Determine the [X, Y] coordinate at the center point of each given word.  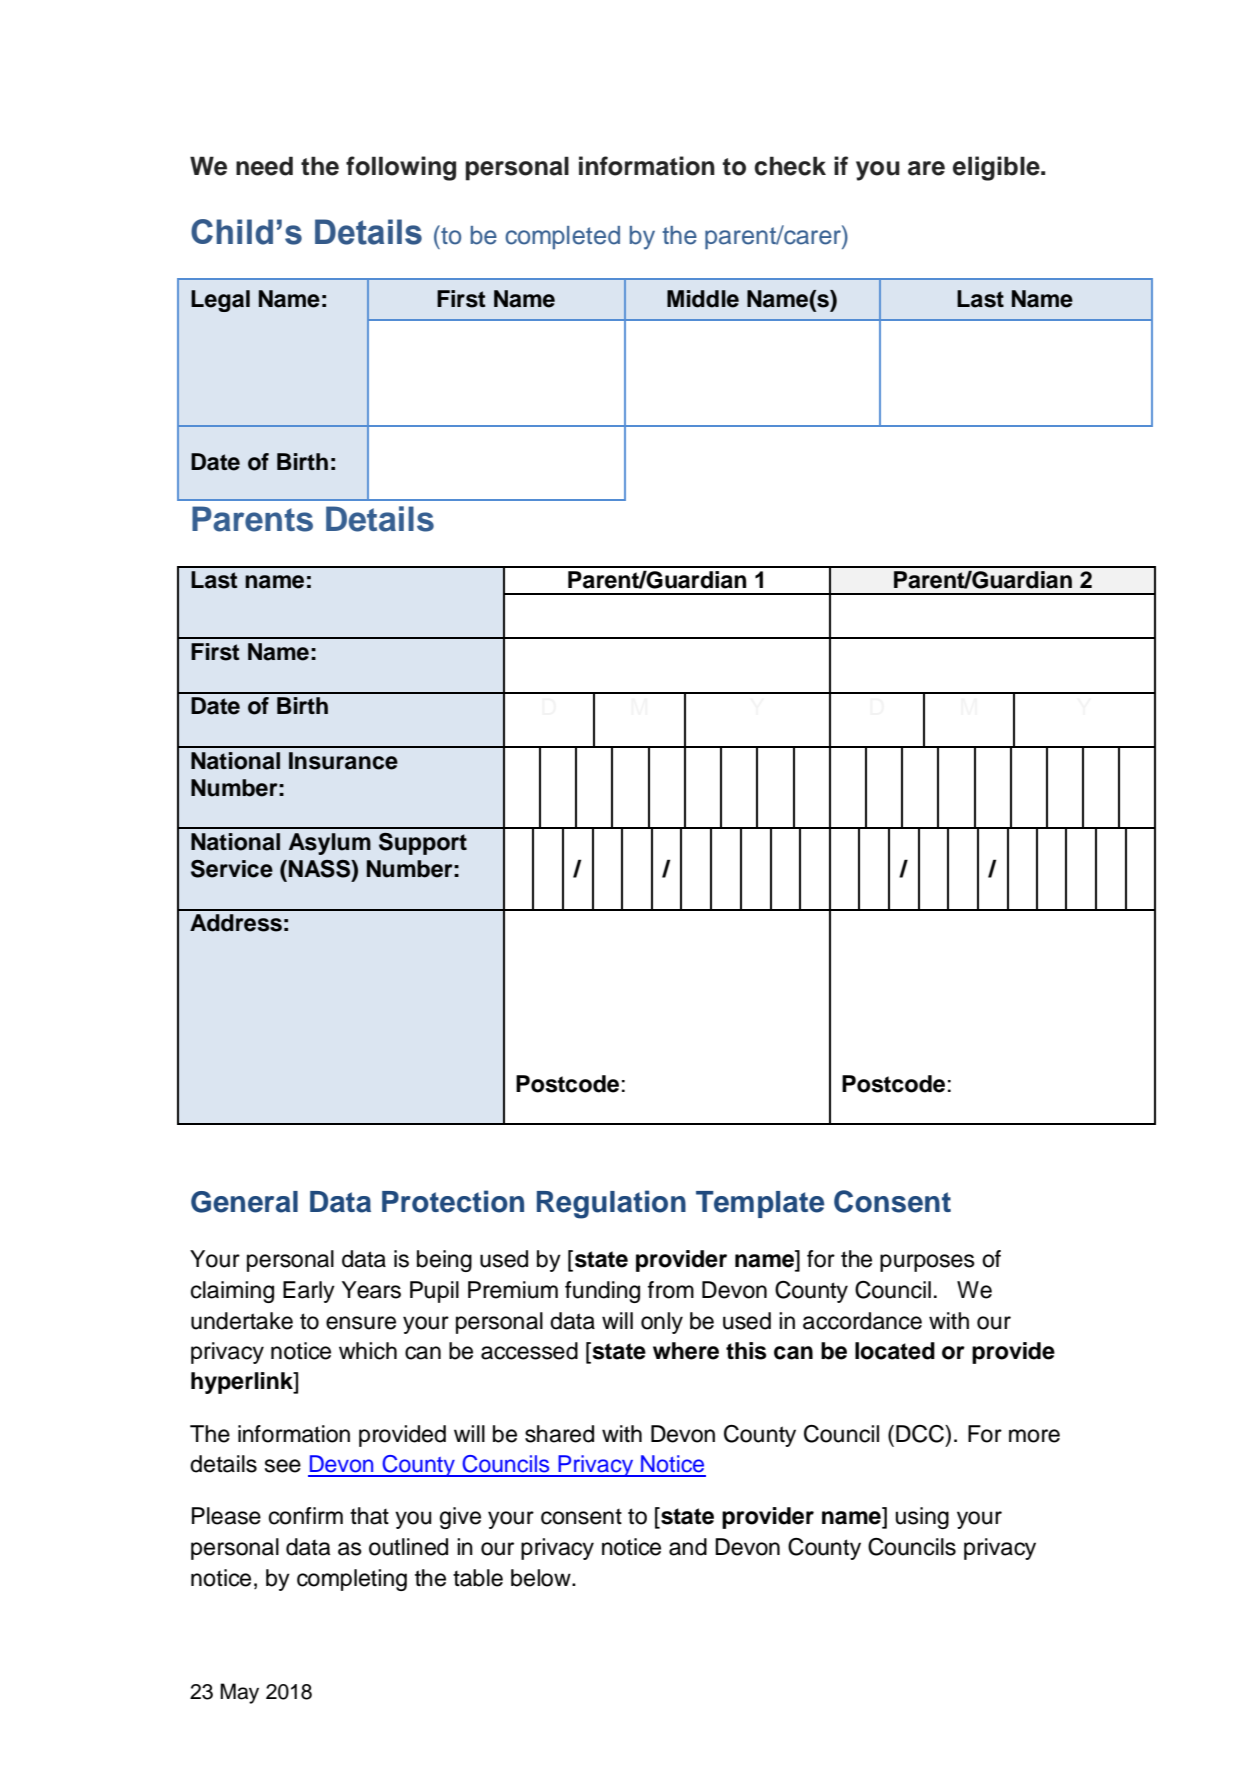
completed [562, 237]
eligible [997, 168]
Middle [703, 299]
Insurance [343, 761]
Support [423, 844]
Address [236, 923]
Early [309, 1292]
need [264, 166]
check [790, 166]
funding [602, 1292]
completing [352, 1580]
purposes [927, 1263]
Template [760, 1204]
